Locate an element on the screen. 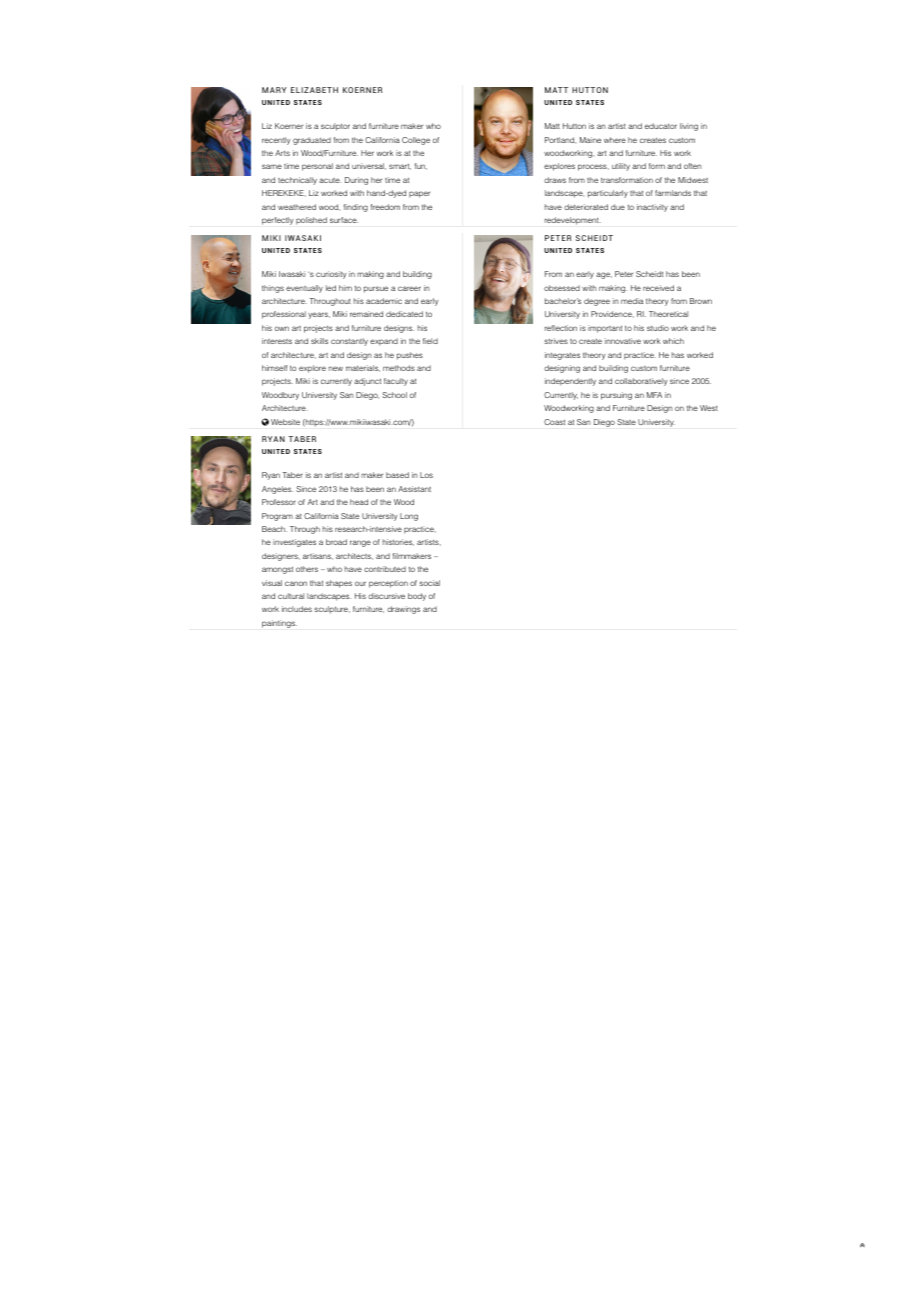 The width and height of the screenshot is (924, 1307). received is located at coordinates (658, 288).
